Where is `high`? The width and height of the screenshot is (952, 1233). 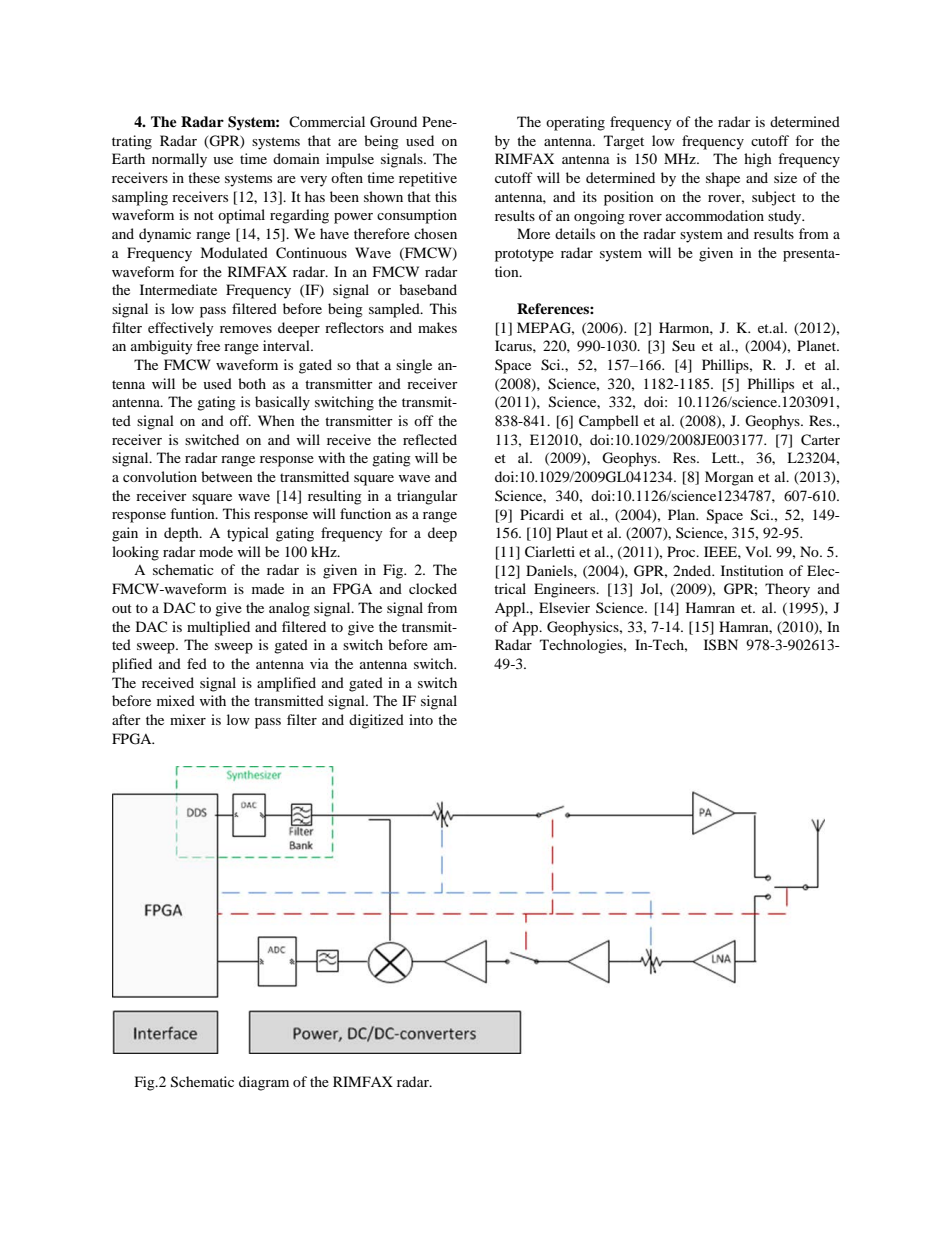
high is located at coordinates (758, 160).
